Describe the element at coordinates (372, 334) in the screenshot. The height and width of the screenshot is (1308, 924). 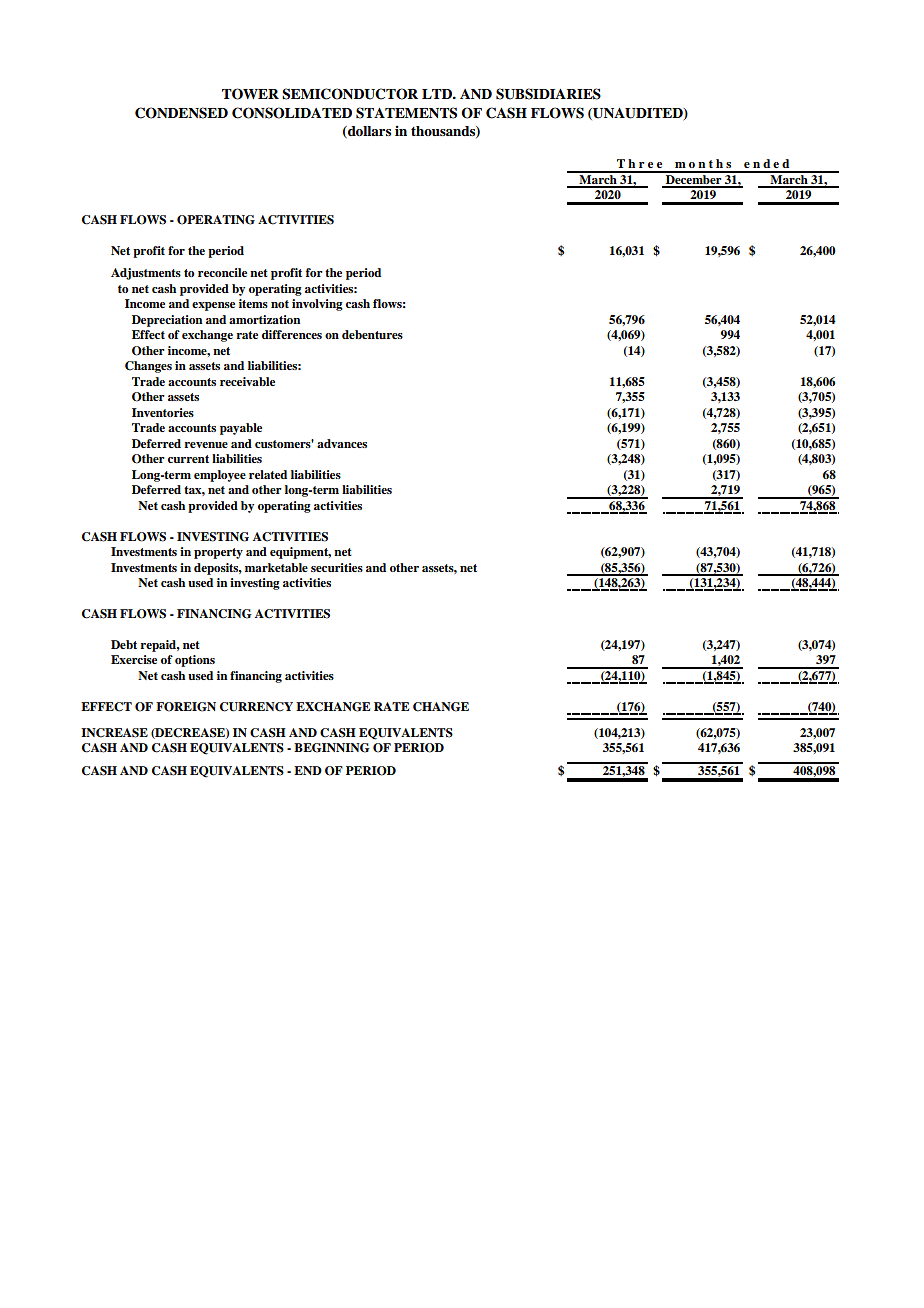
I see `debentures` at that location.
